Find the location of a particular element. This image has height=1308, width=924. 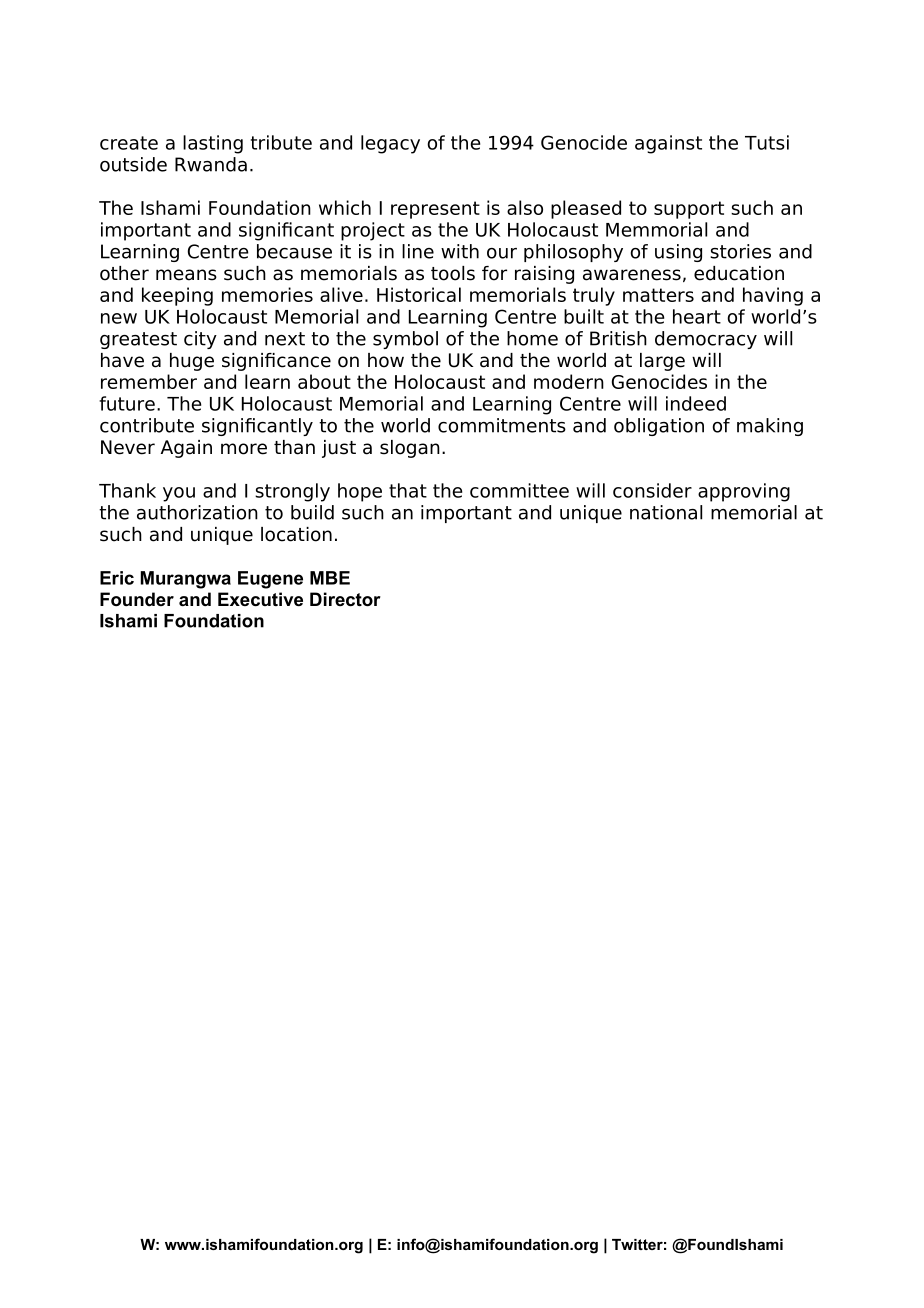

large is located at coordinates (662, 362).
